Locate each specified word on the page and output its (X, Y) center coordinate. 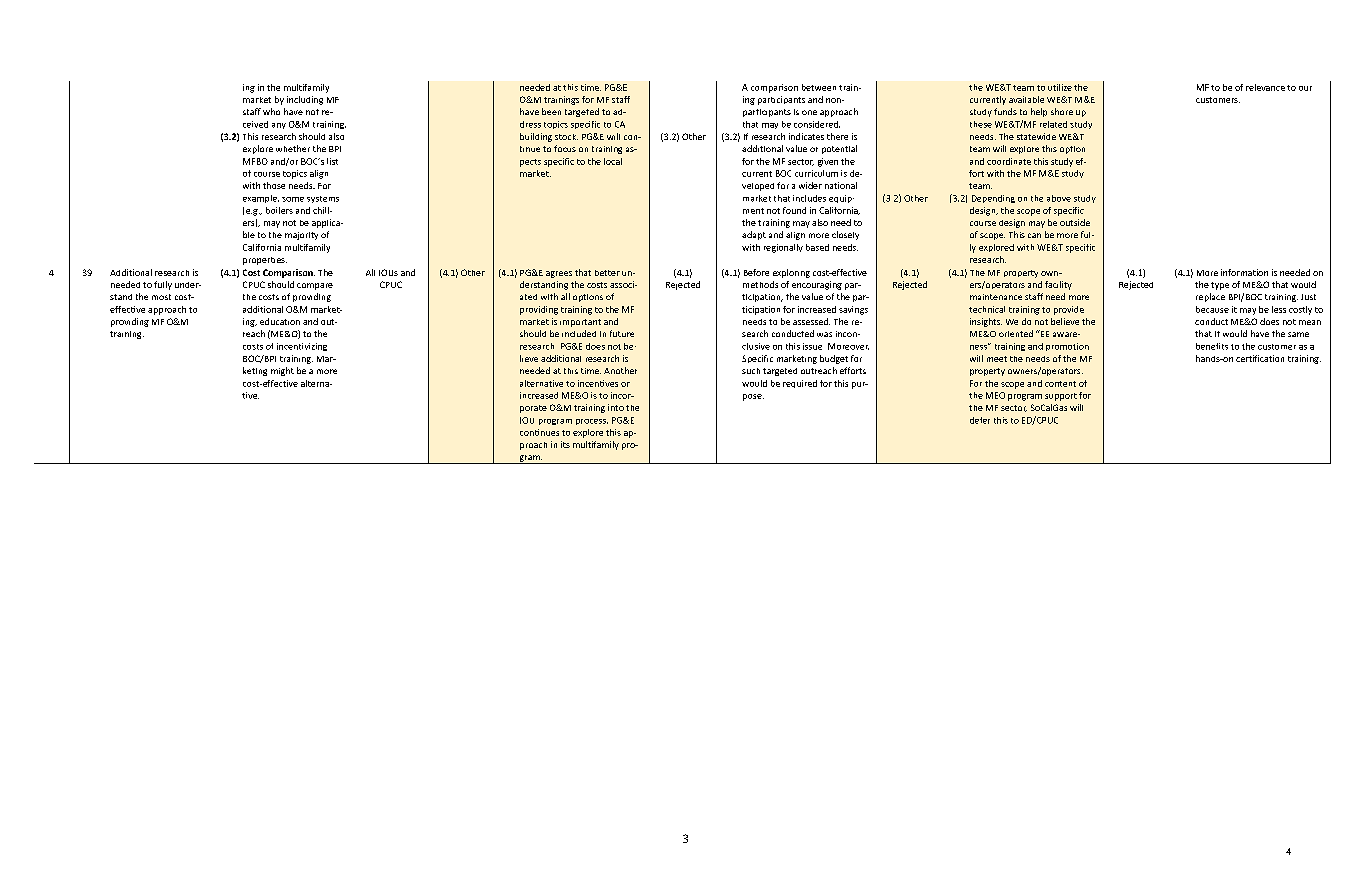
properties (265, 261)
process (592, 422)
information (1244, 272)
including (305, 100)
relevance (1265, 87)
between (819, 87)
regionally (783, 248)
